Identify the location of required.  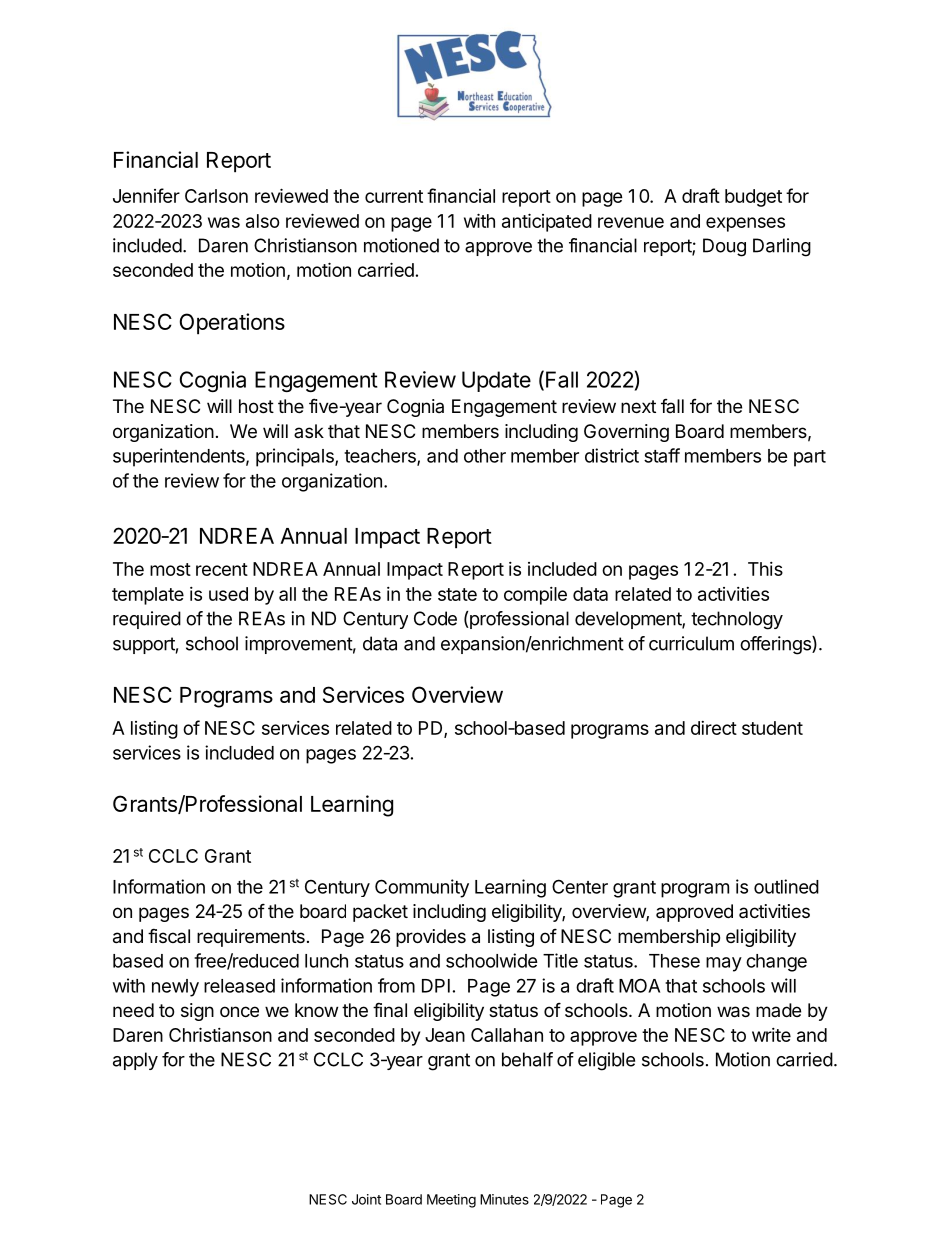
(147, 620).
